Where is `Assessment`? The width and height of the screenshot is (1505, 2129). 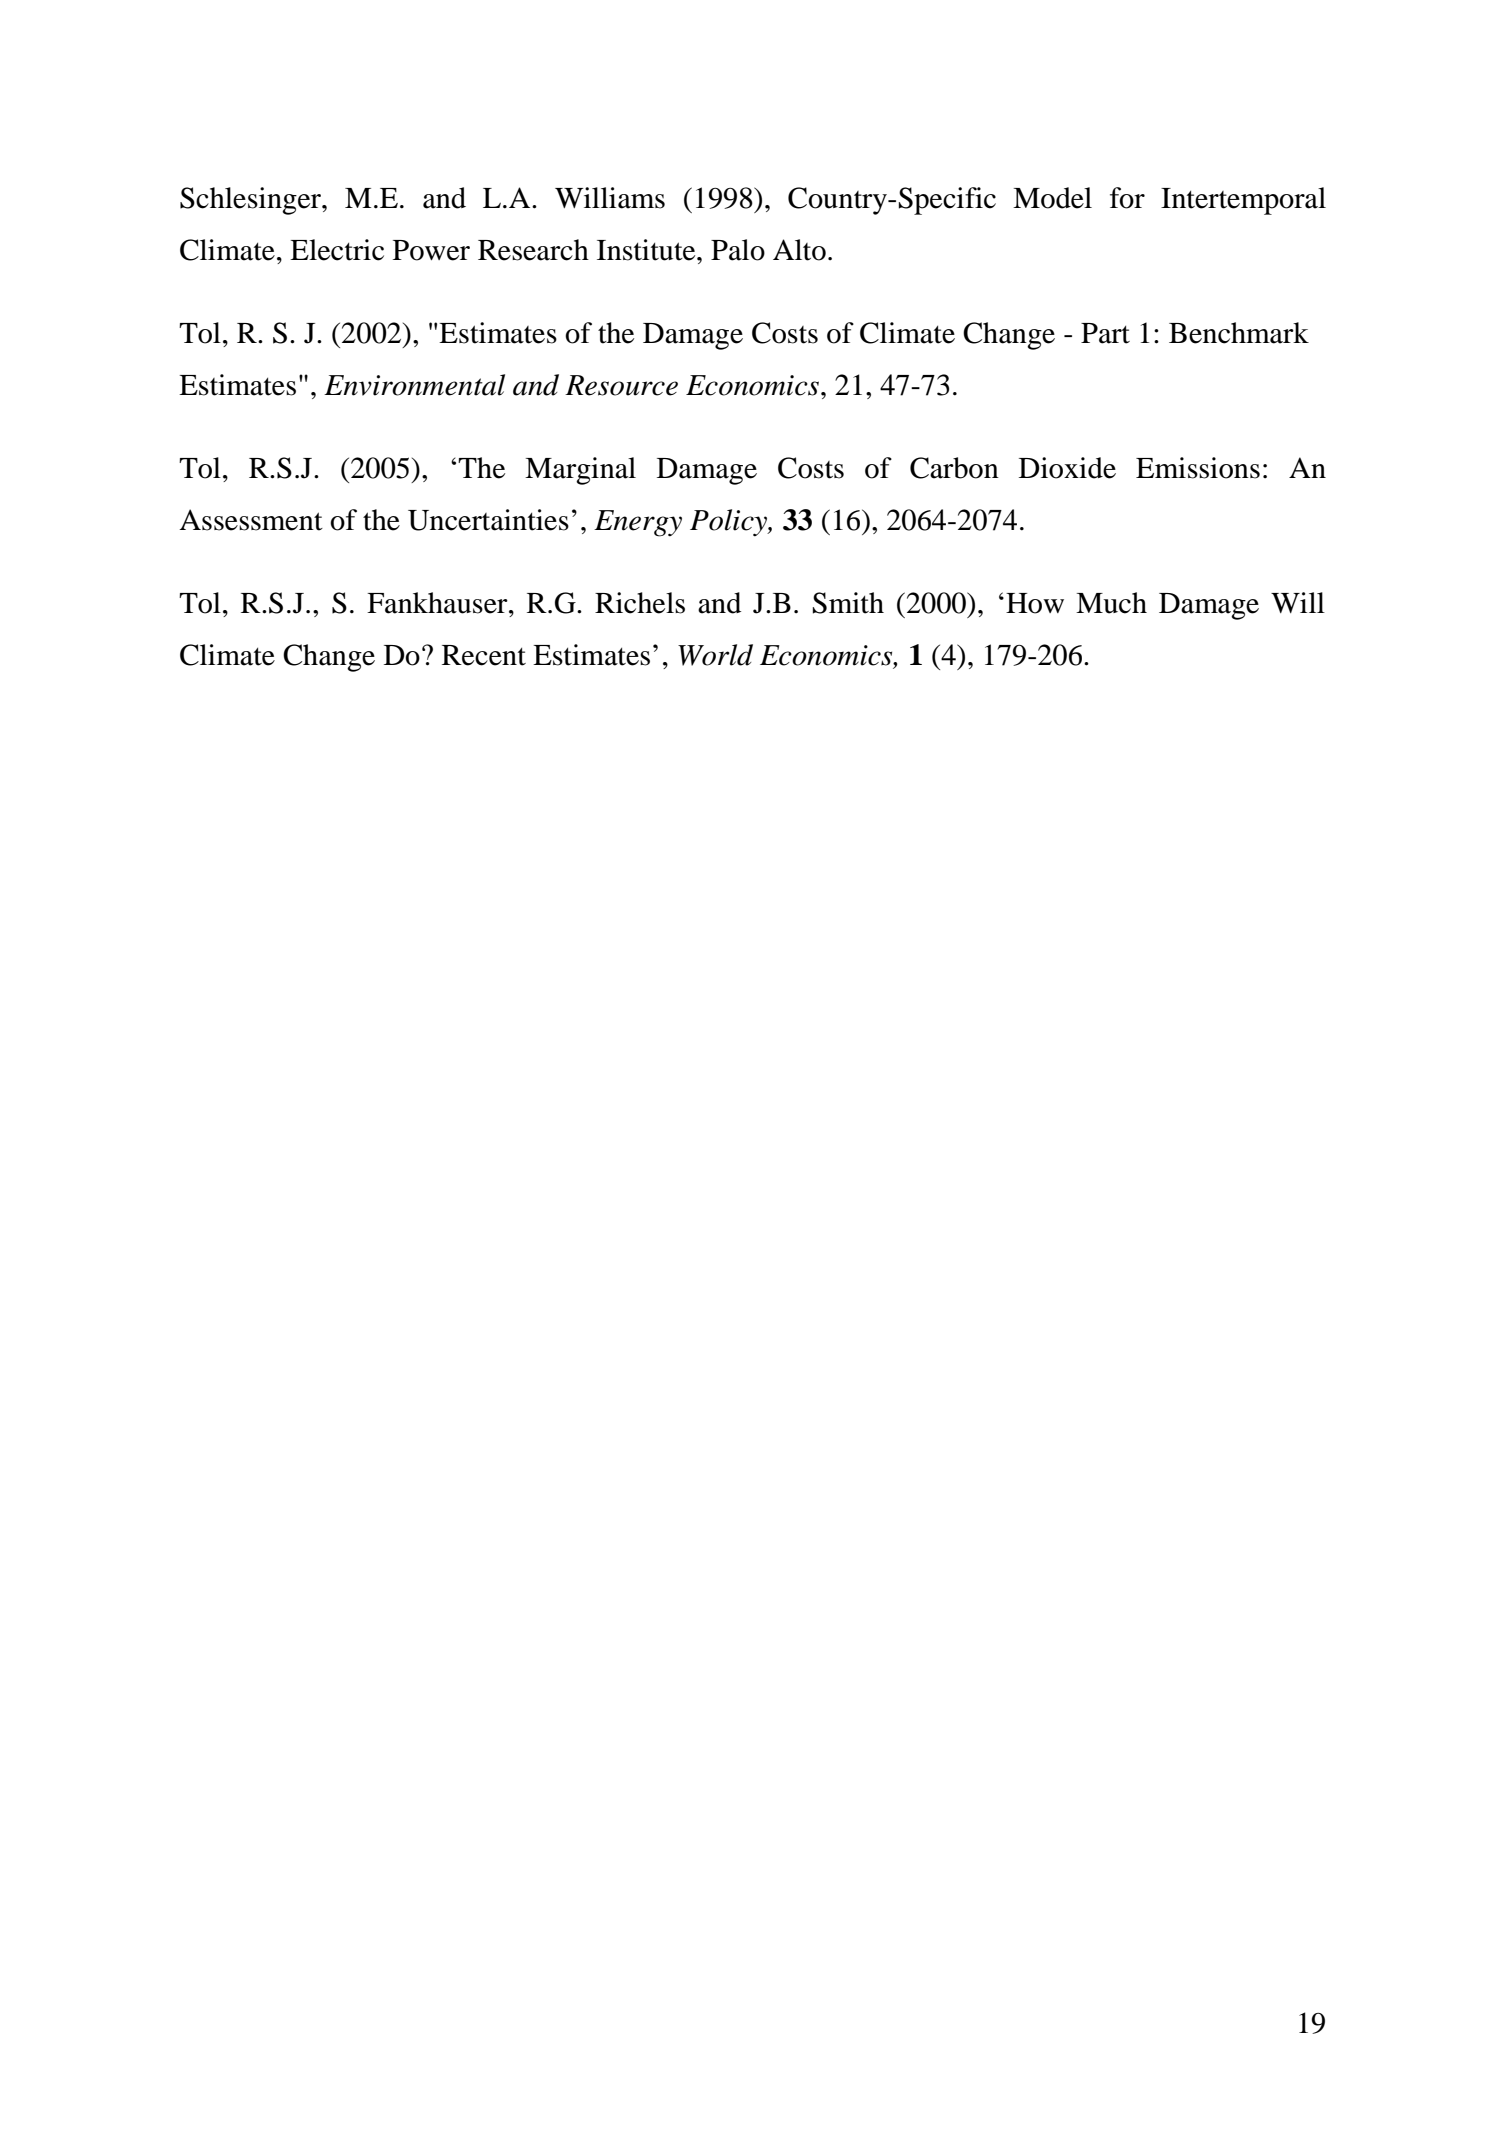 Assessment is located at coordinates (251, 520).
